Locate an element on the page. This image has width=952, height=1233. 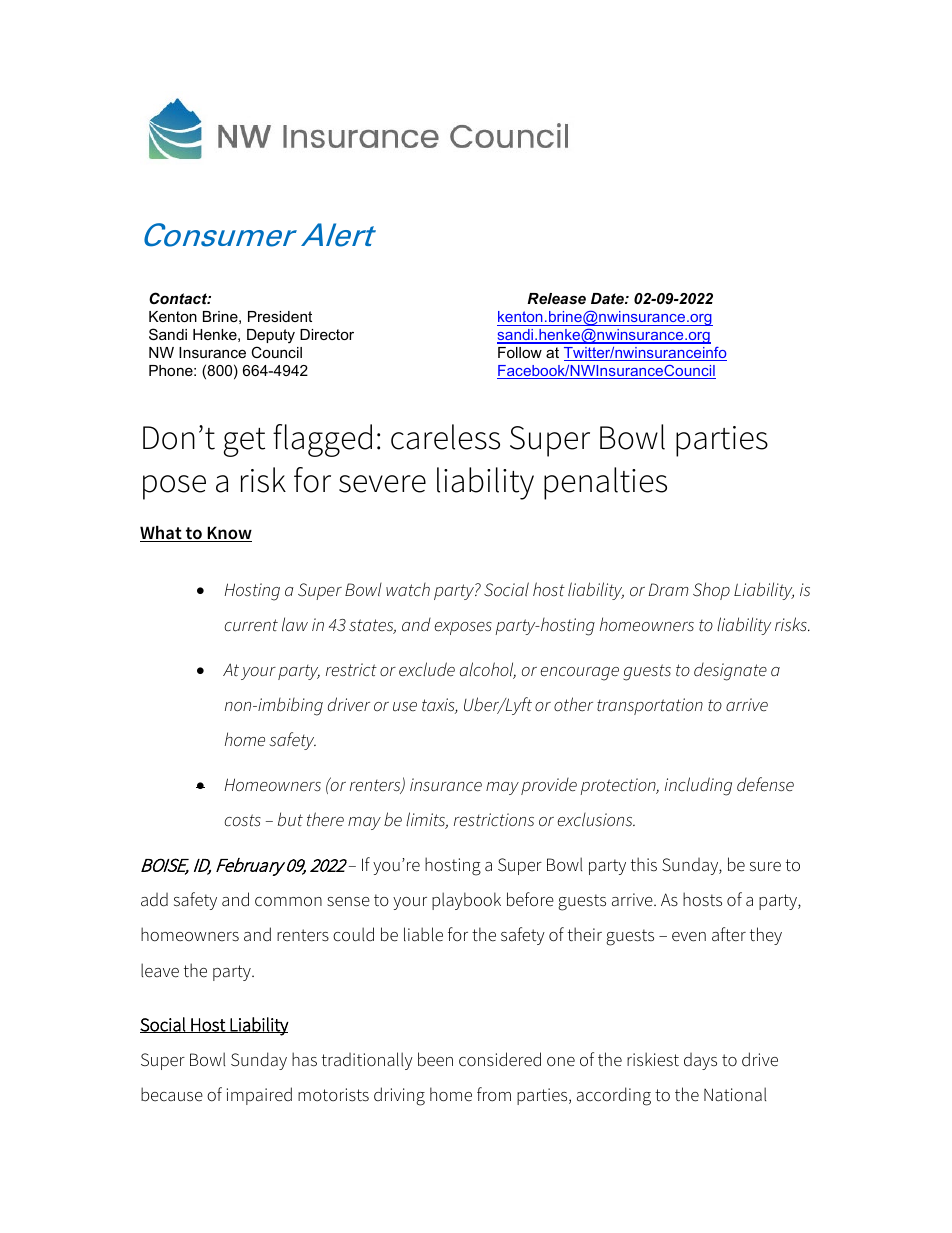
costs is located at coordinates (242, 820).
